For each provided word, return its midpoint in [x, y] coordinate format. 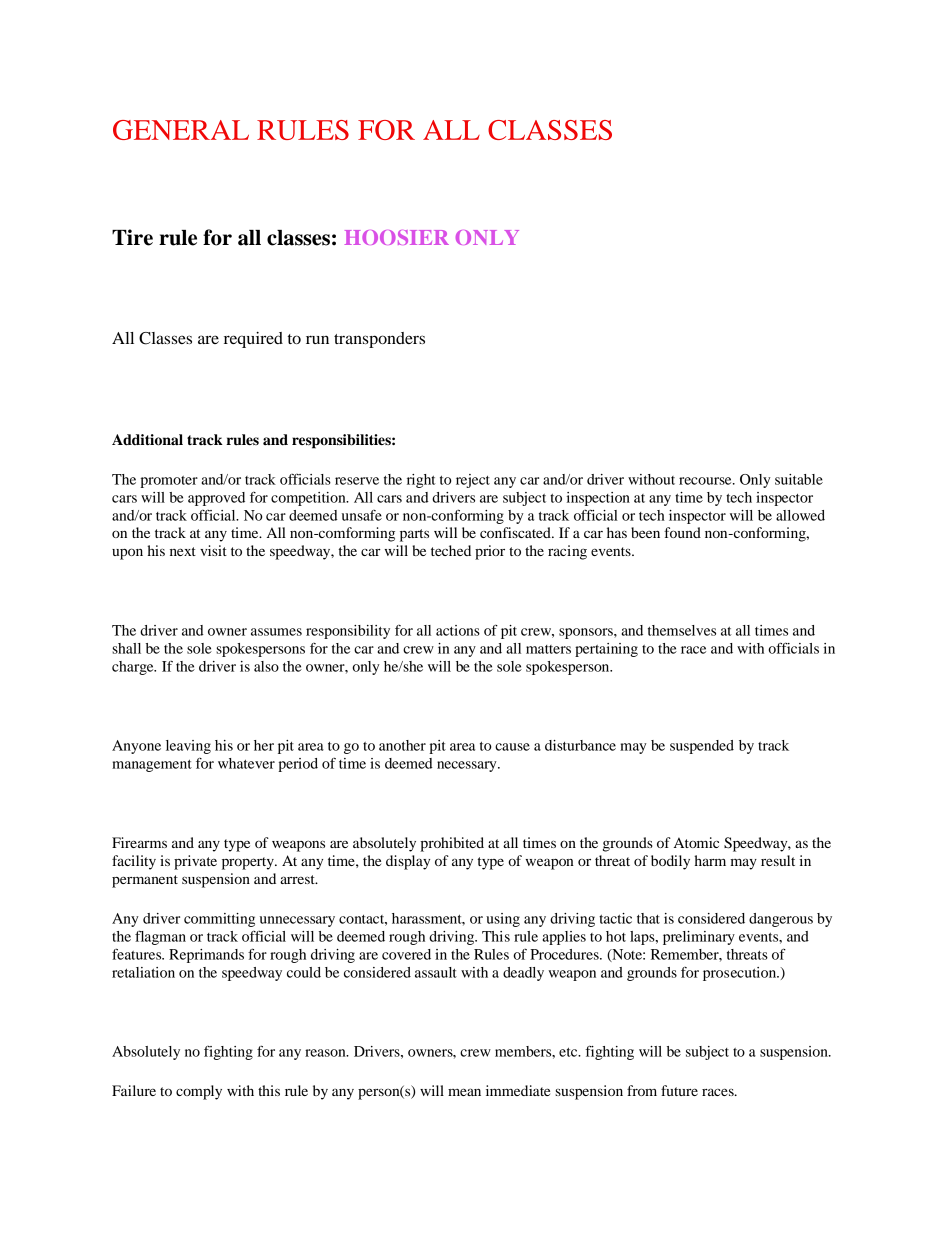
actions [458, 630]
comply [199, 1092]
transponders [379, 340]
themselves [682, 630]
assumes [276, 632]
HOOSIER [397, 237]
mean [464, 1092]
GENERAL [181, 130]
